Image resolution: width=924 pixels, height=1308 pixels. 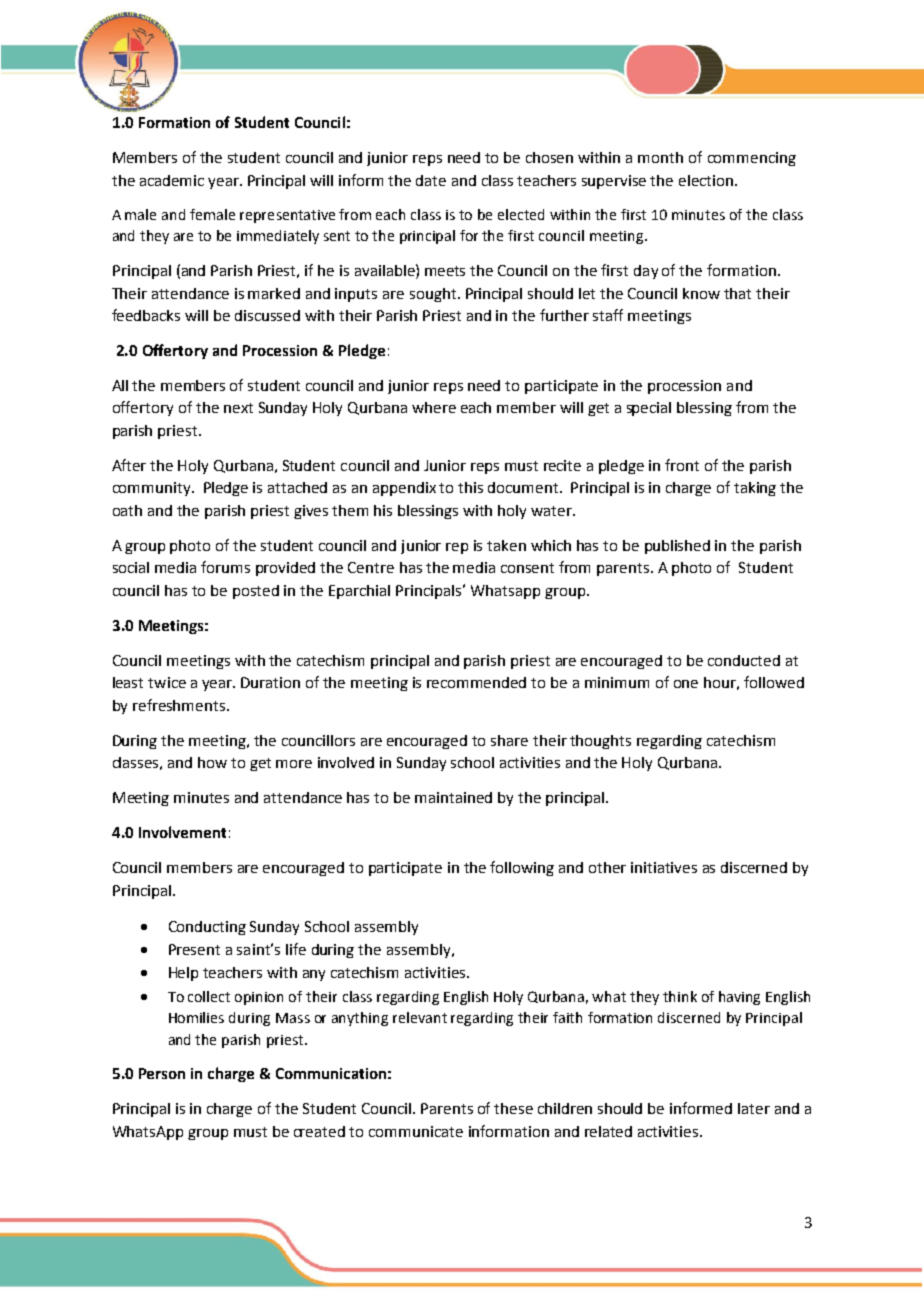 What do you see at coordinates (664, 867) in the image?
I see `initiatives` at bounding box center [664, 867].
